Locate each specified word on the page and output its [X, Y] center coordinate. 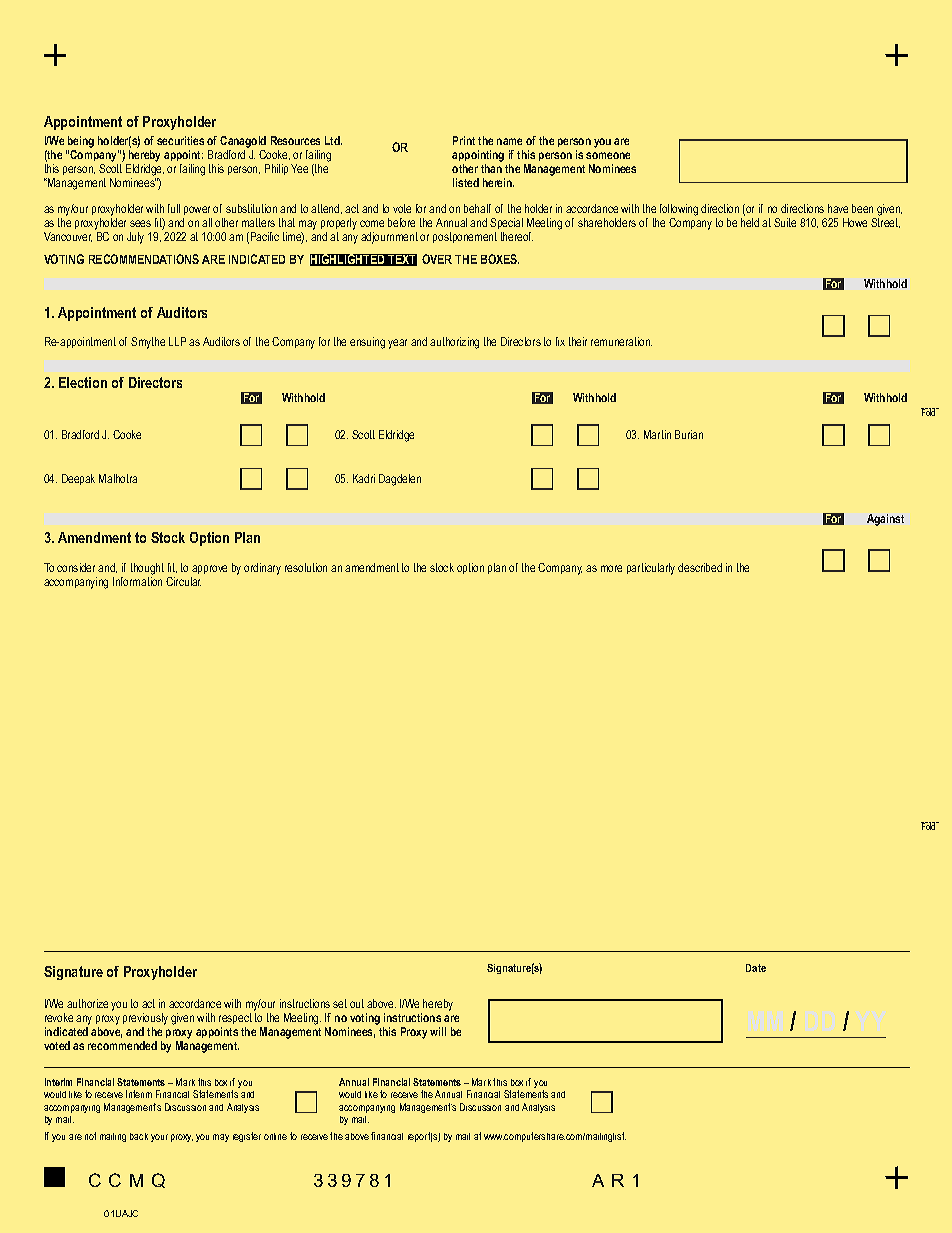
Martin [657, 434]
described [700, 567]
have [838, 208]
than [491, 168]
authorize [87, 1003]
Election [83, 382]
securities [180, 140]
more [611, 568]
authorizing [454, 343]
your [159, 1138]
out [357, 1003]
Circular [183, 581]
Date [756, 968]
